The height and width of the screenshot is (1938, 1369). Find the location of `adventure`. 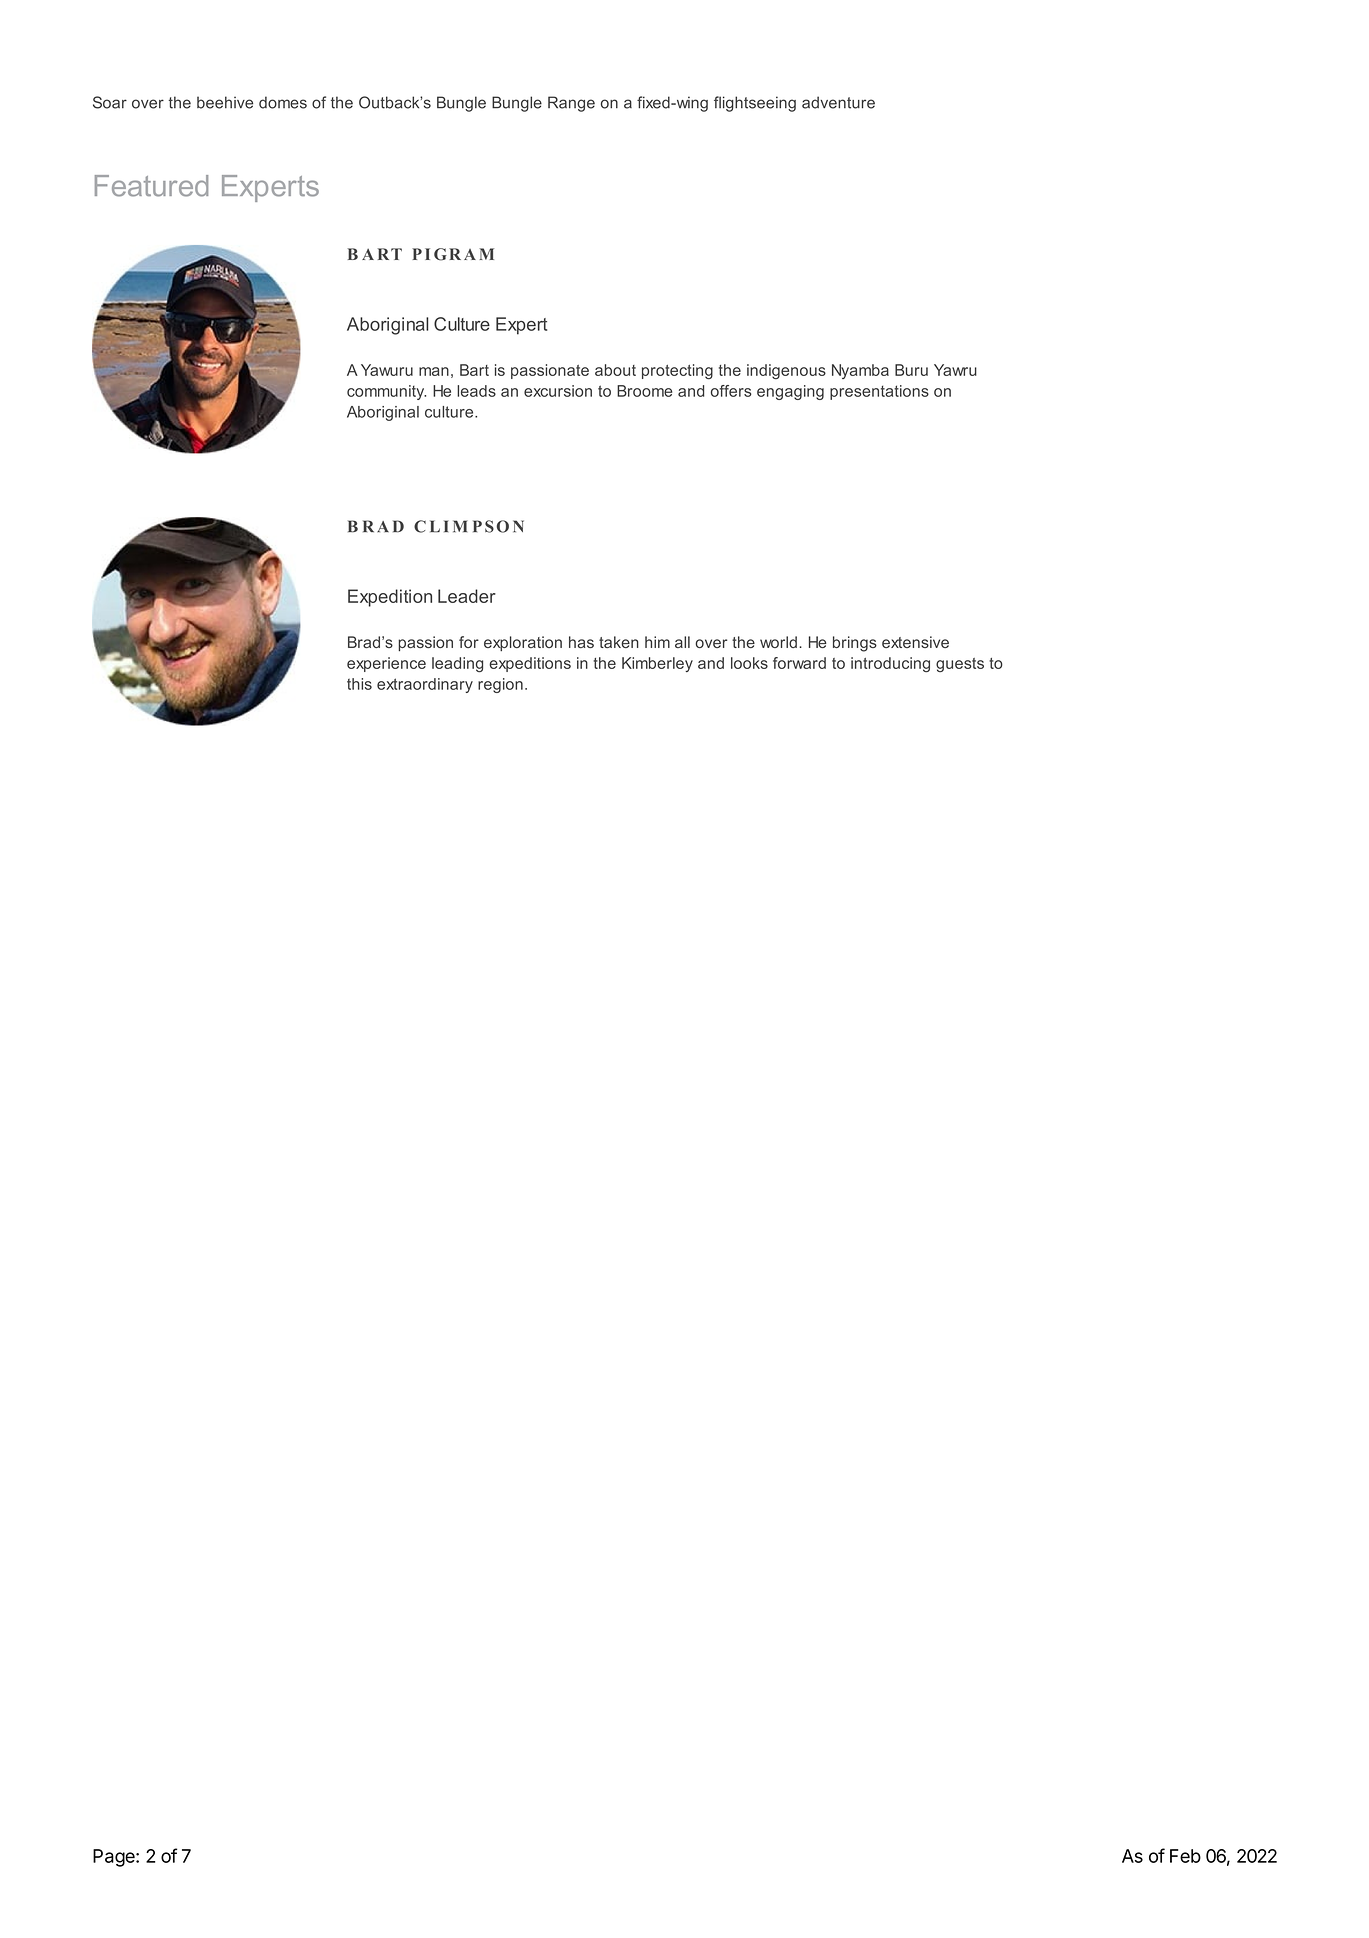

adventure is located at coordinates (838, 102).
